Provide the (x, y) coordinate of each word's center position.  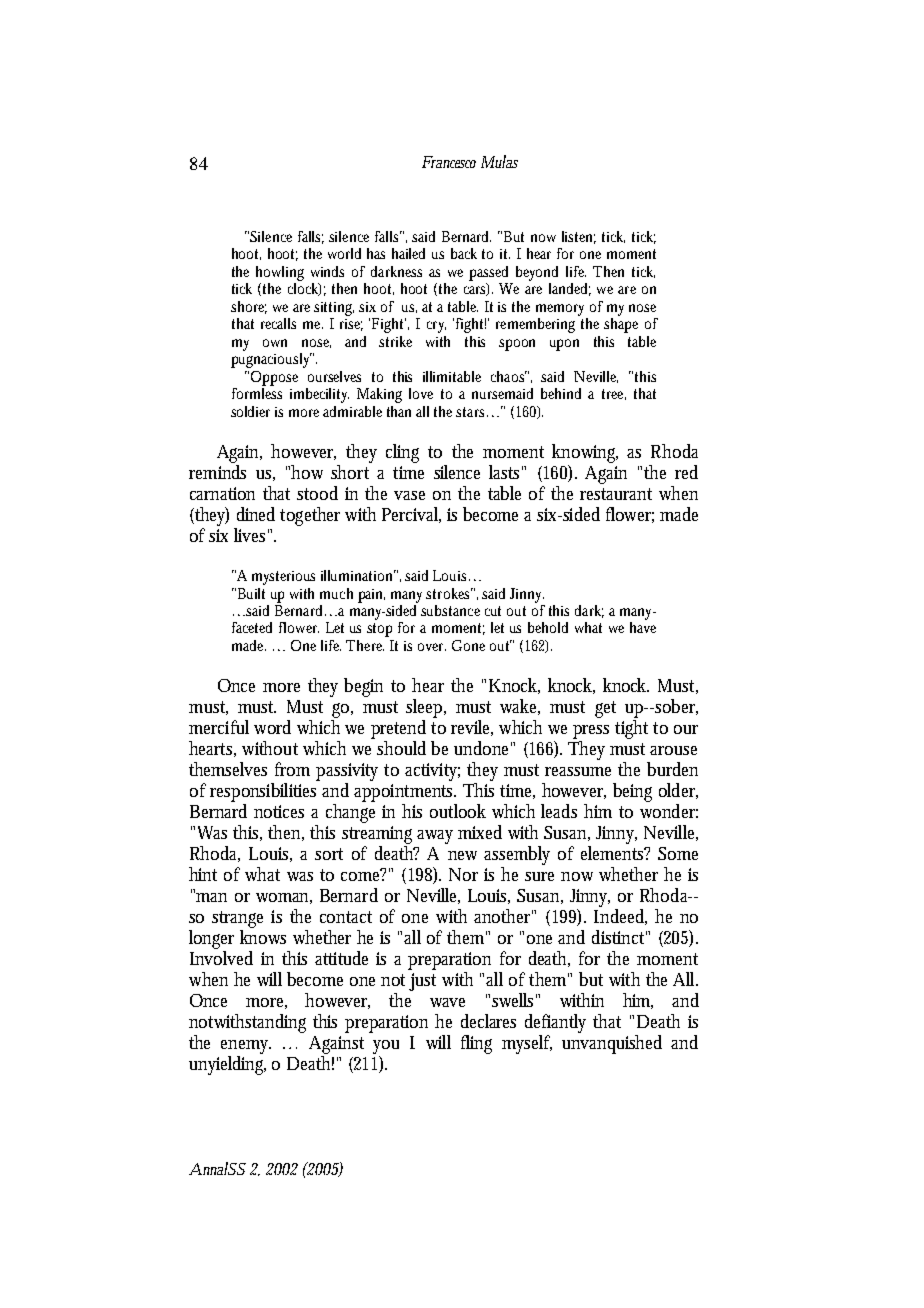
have (643, 626)
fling (476, 1044)
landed (568, 288)
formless (257, 392)
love (421, 393)
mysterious (283, 578)
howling (280, 273)
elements (613, 853)
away (435, 837)
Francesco (449, 162)
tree (612, 394)
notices (279, 811)
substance (450, 610)
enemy (246, 1047)
